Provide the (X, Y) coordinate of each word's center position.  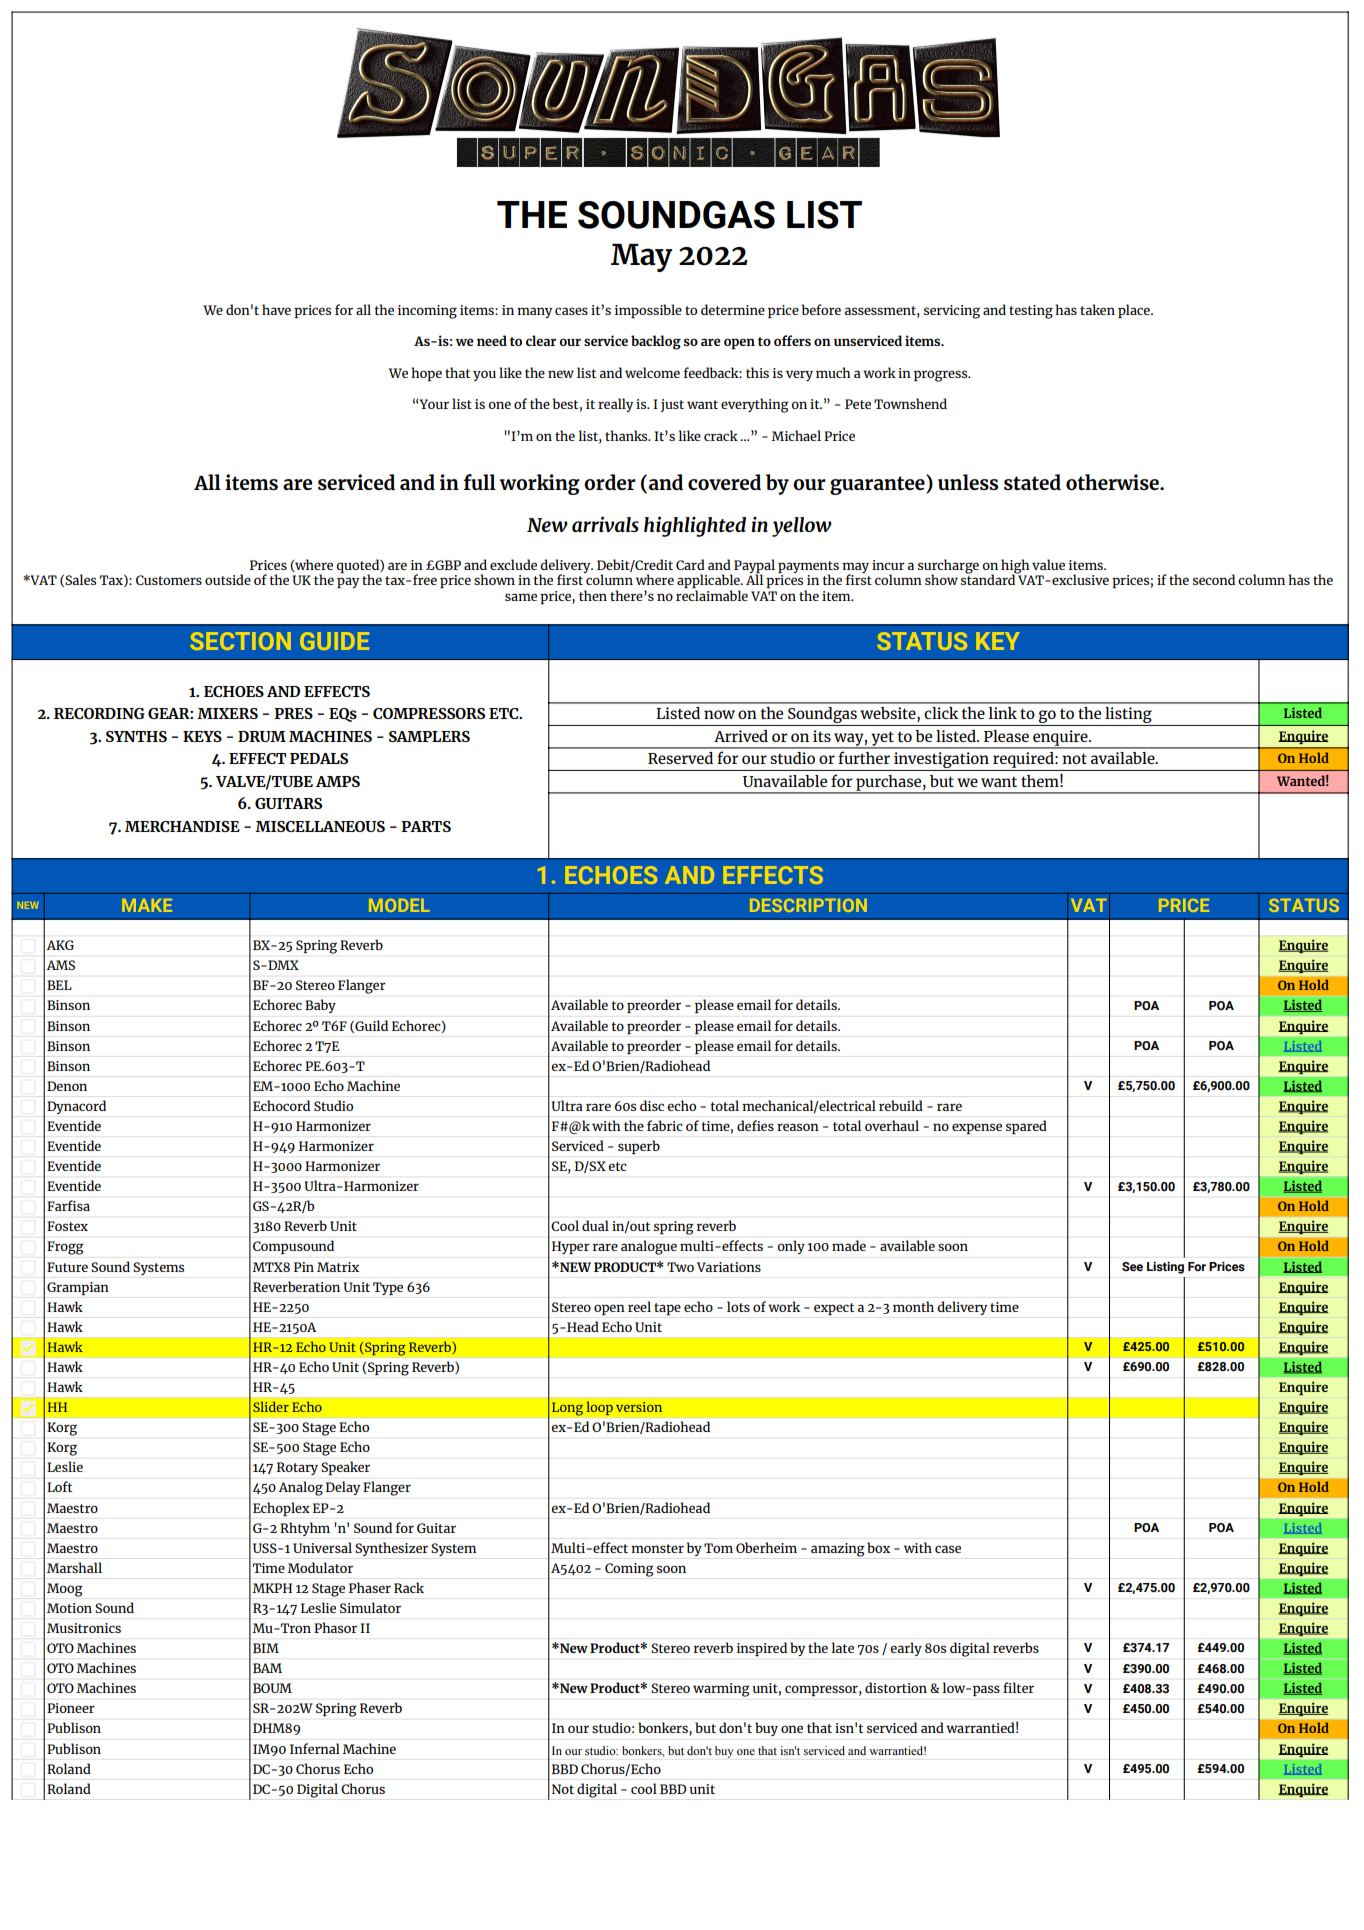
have (276, 309)
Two (680, 1267)
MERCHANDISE (182, 826)
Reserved (680, 758)
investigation (941, 761)
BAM (267, 1668)
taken (1097, 309)
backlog (656, 342)
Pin (304, 1267)
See (1132, 1267)
